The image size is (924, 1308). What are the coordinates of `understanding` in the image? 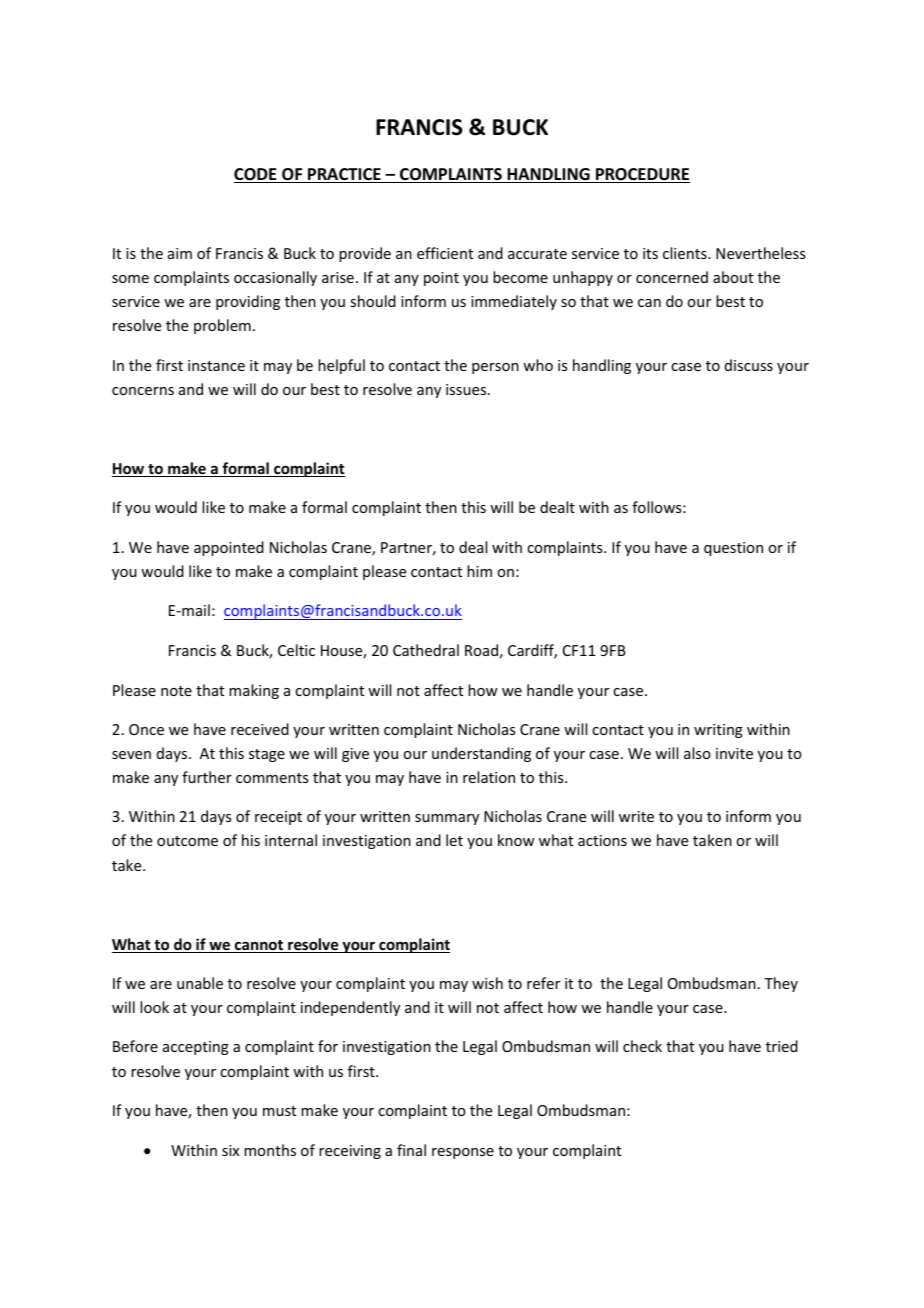 It's located at (481, 754).
